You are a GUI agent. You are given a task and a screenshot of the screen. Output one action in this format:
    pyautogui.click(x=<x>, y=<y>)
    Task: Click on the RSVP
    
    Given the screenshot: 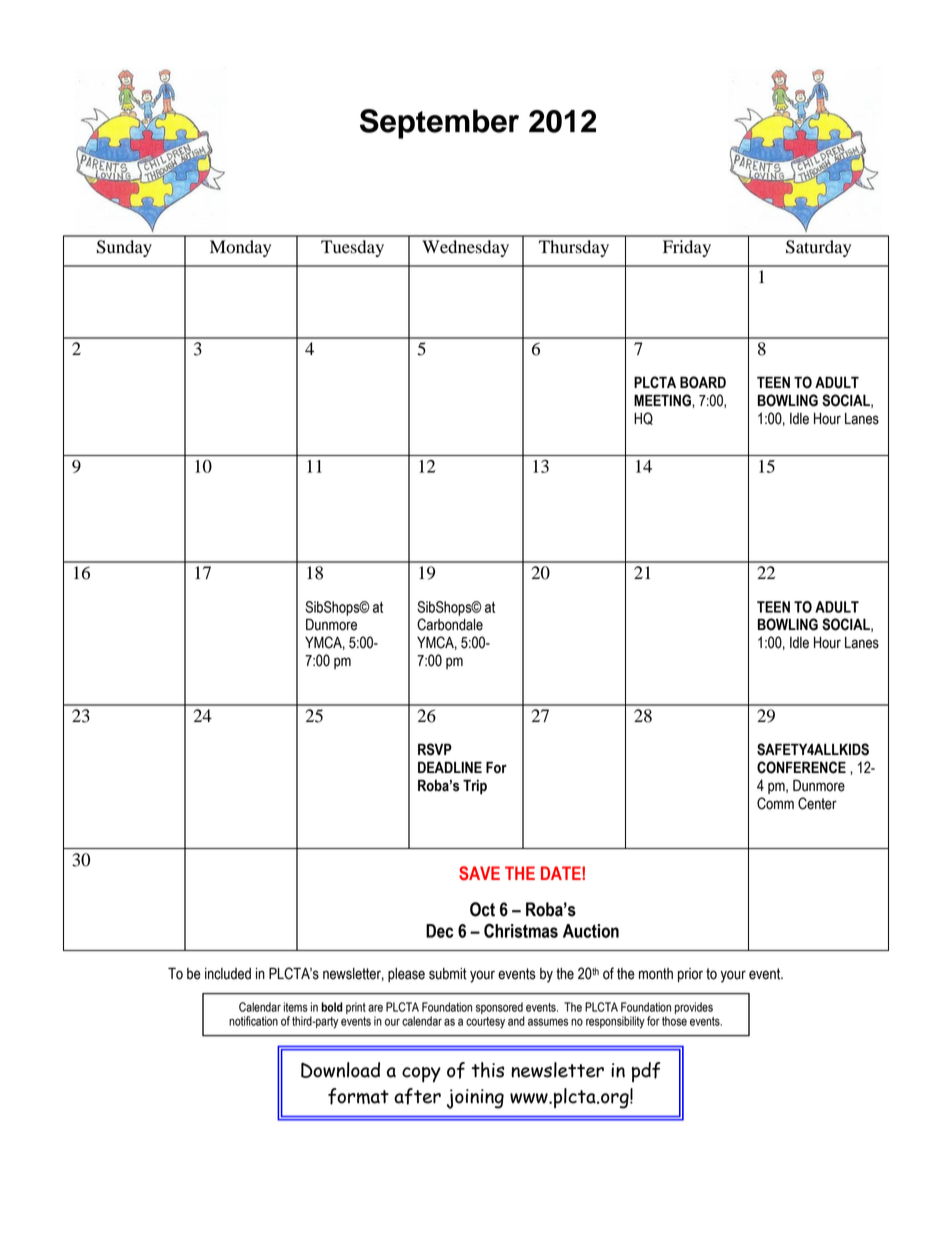 What is the action you would take?
    pyautogui.click(x=435, y=749)
